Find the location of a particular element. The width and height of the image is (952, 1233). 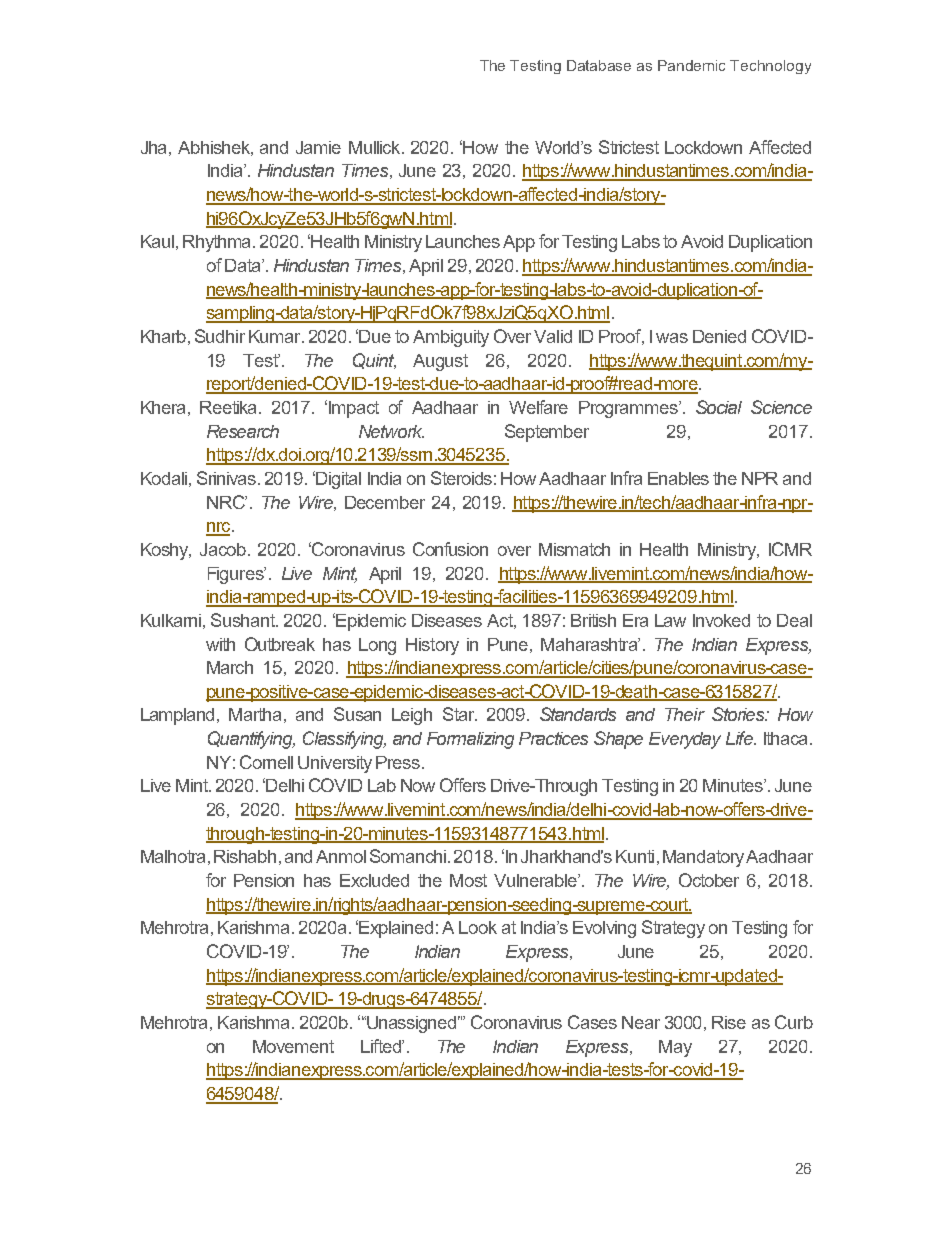

Outbreak is located at coordinates (280, 644).
